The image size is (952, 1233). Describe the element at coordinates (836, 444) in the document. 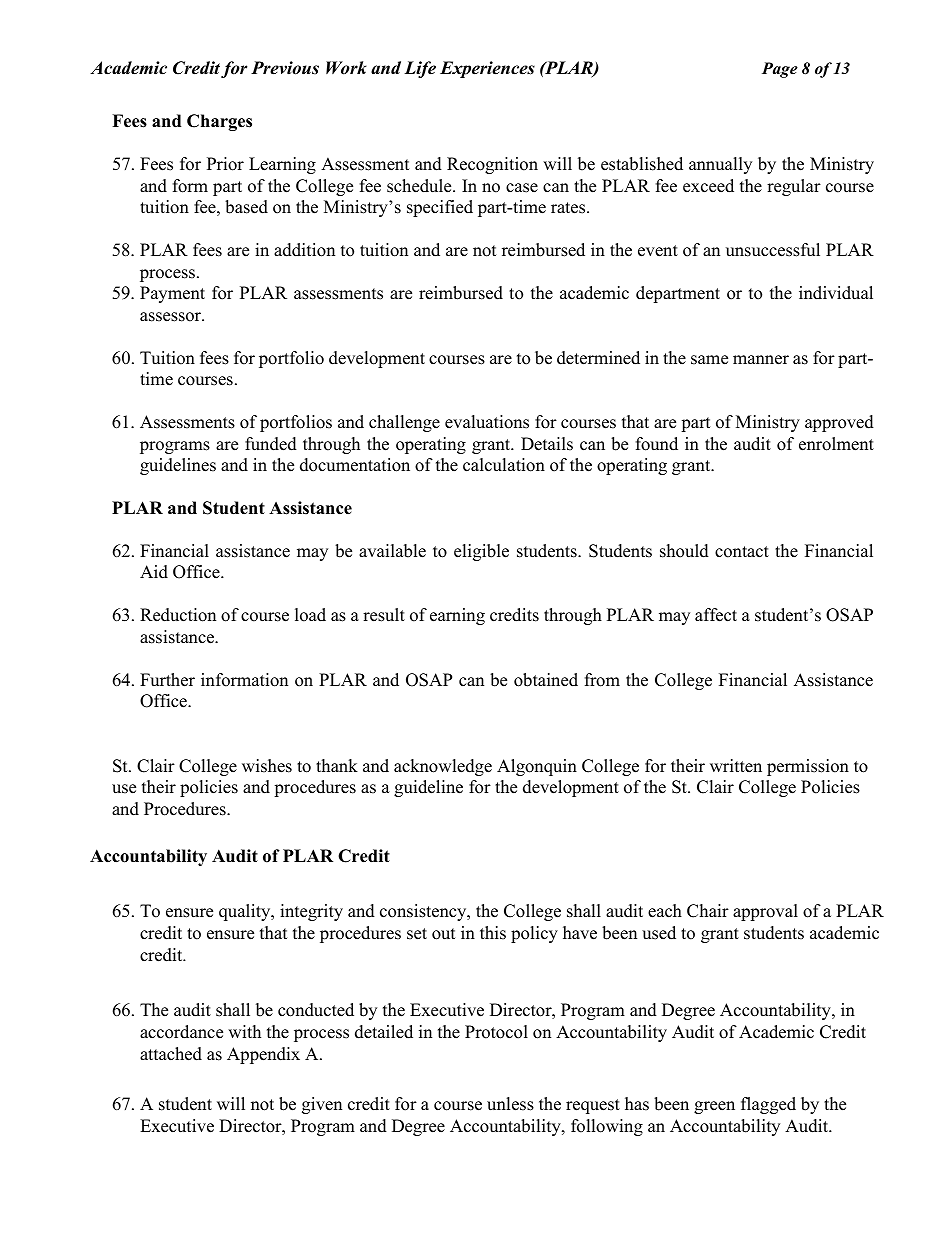

I see `enrolment` at that location.
